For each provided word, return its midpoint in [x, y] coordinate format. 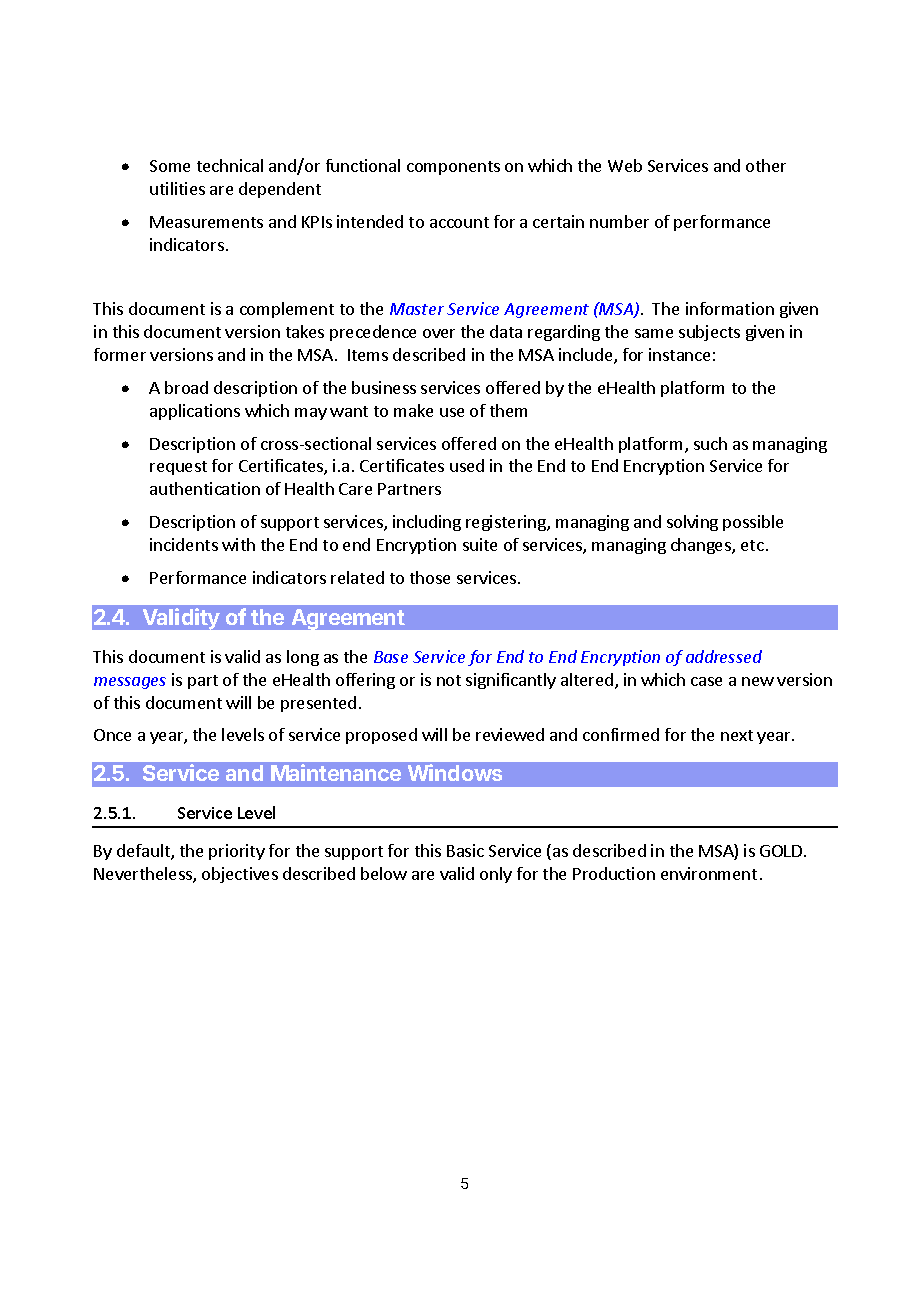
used [467, 465]
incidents [184, 544]
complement [287, 310]
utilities [177, 188]
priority [237, 852]
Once [112, 735]
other [766, 165]
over [439, 333]
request [178, 468]
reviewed [510, 734]
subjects [709, 333]
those [430, 577]
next [737, 735]
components [453, 168]
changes [702, 546]
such [710, 443]
